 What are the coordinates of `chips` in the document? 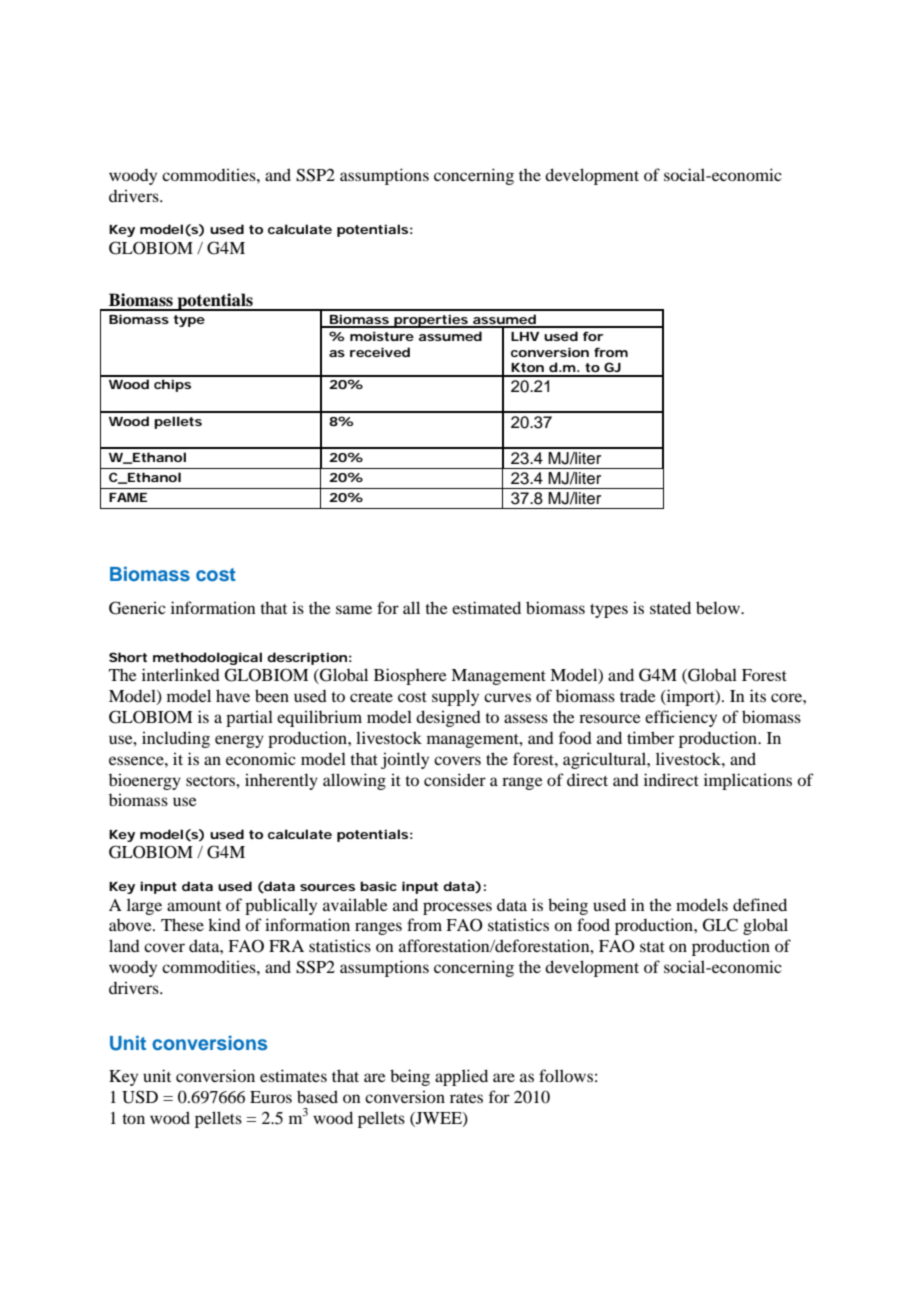 It's located at (172, 385).
